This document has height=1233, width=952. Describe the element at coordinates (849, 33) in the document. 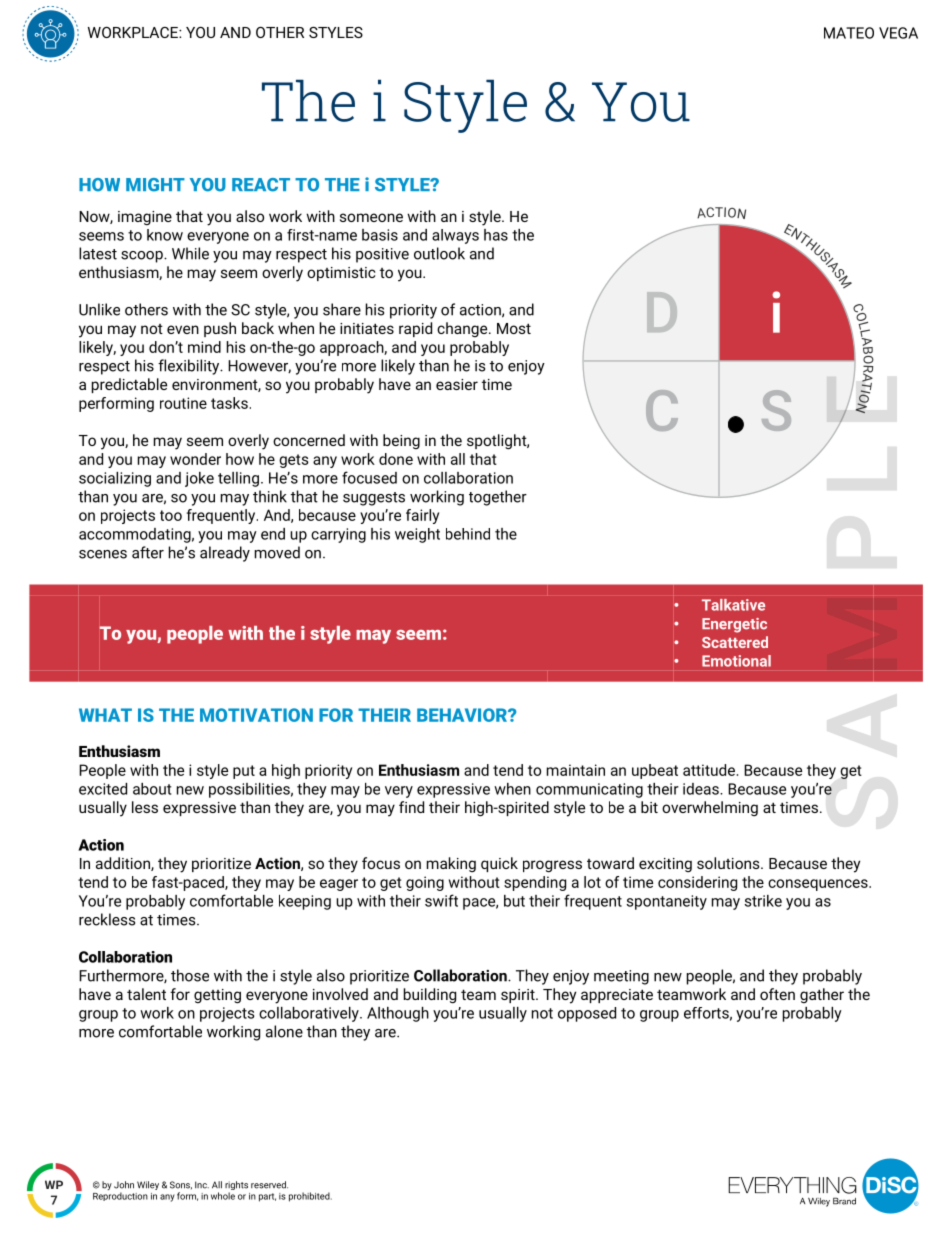

I see `MATEO` at that location.
